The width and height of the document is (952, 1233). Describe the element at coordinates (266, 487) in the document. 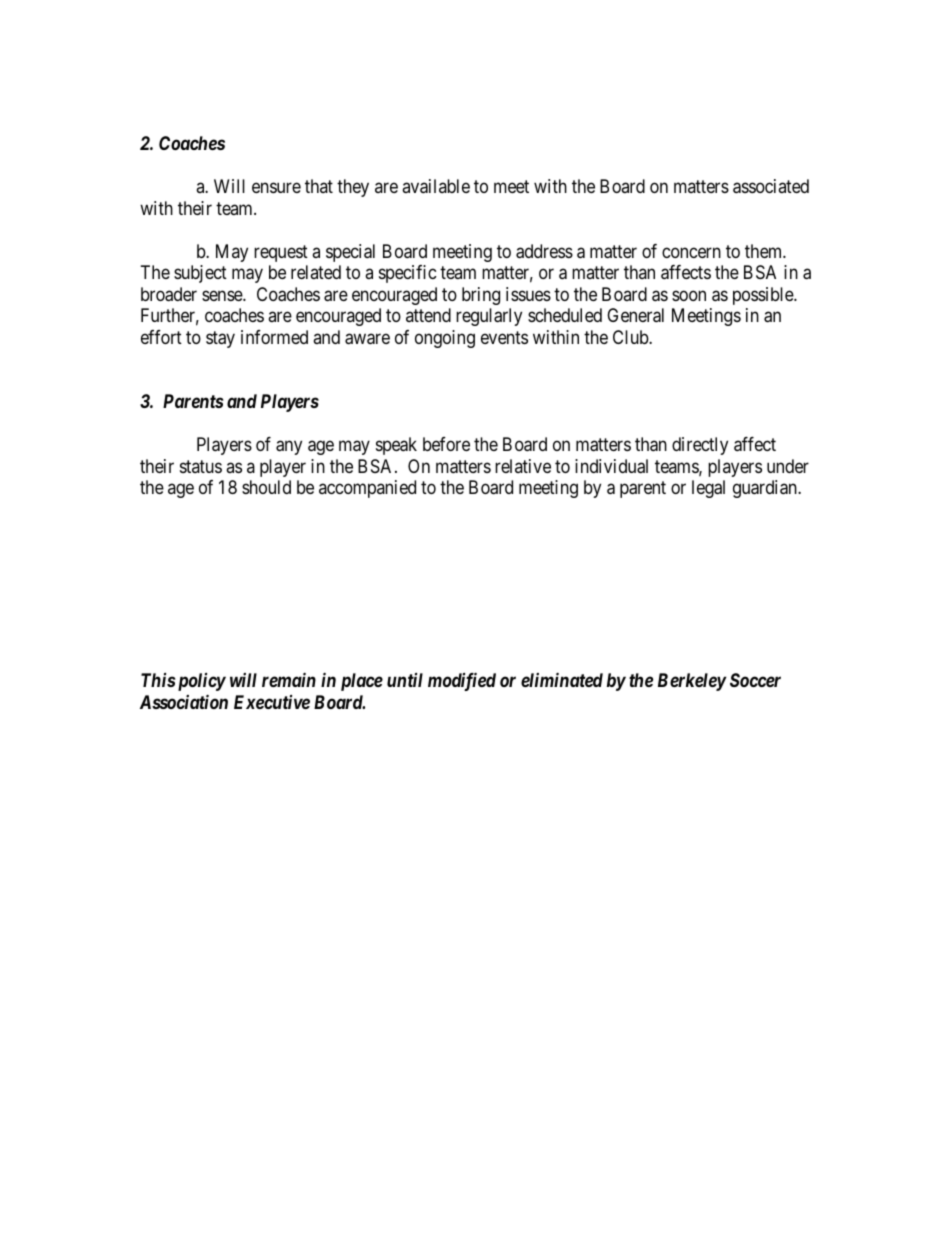

I see `should` at that location.
